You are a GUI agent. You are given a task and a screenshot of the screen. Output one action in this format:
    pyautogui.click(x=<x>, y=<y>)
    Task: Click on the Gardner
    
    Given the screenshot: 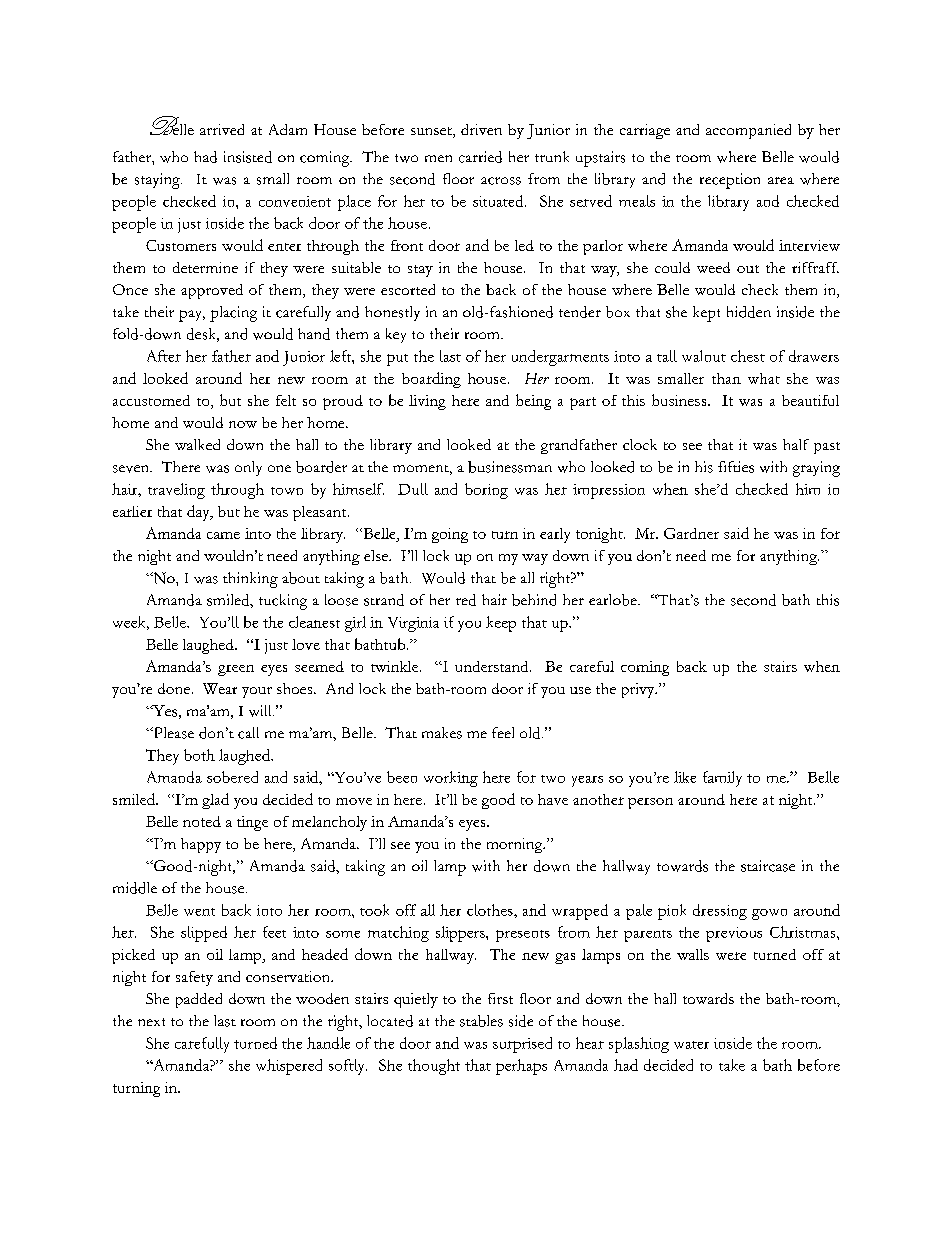 What is the action you would take?
    pyautogui.click(x=691, y=533)
